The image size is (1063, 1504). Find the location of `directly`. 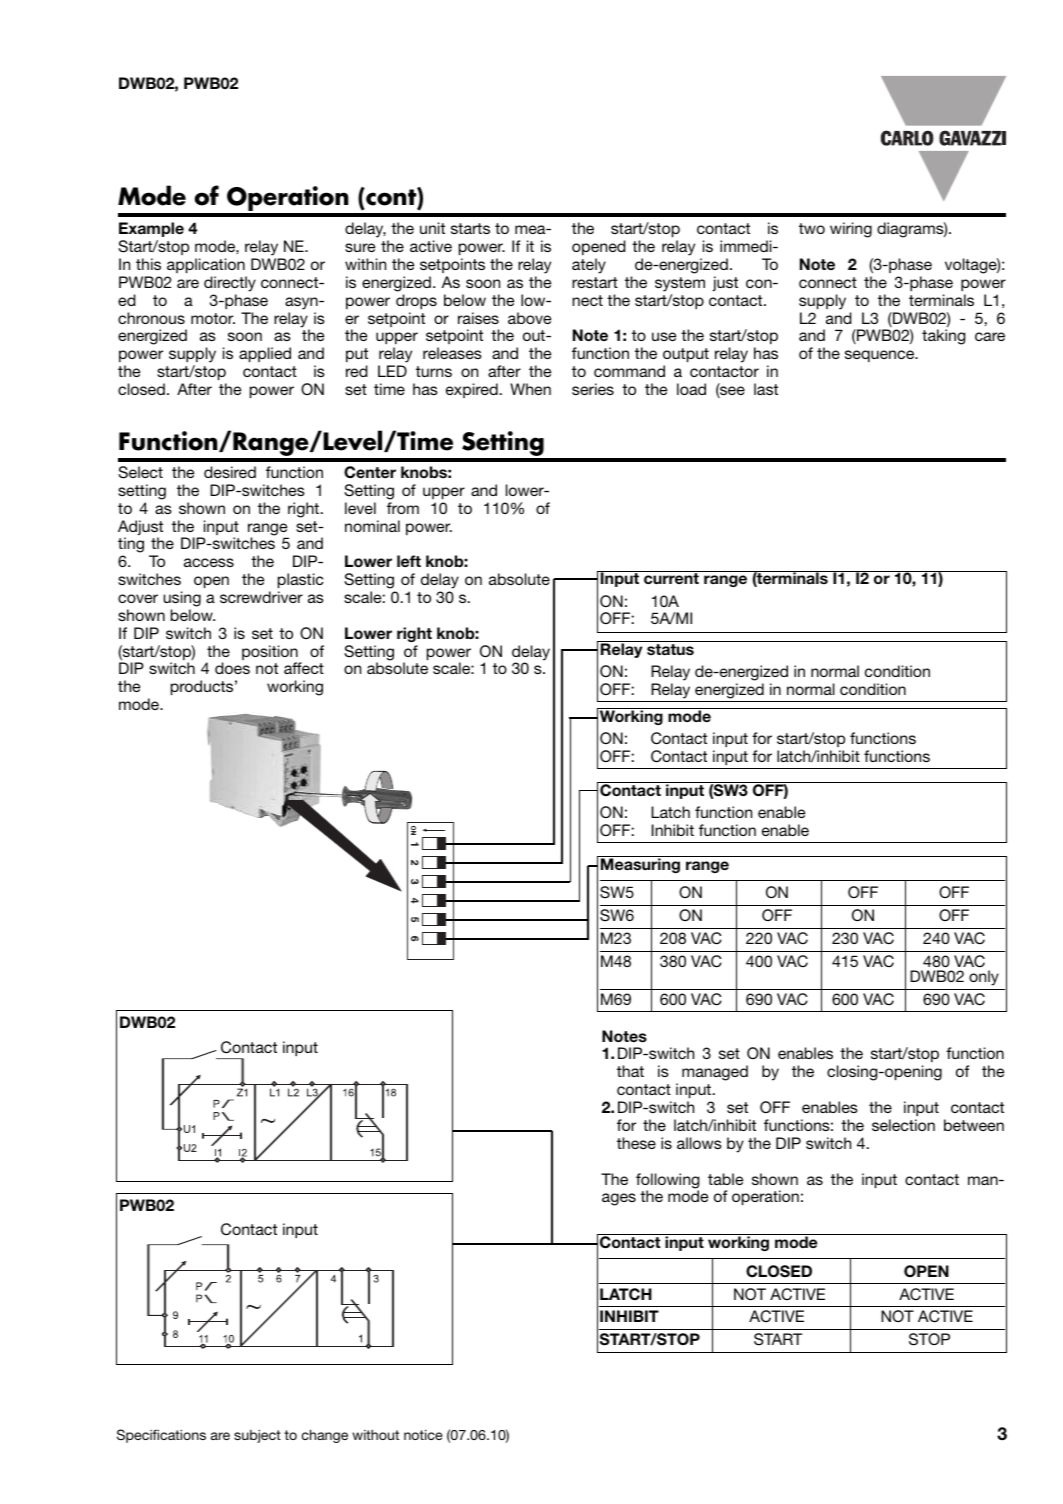

directly is located at coordinates (230, 284).
